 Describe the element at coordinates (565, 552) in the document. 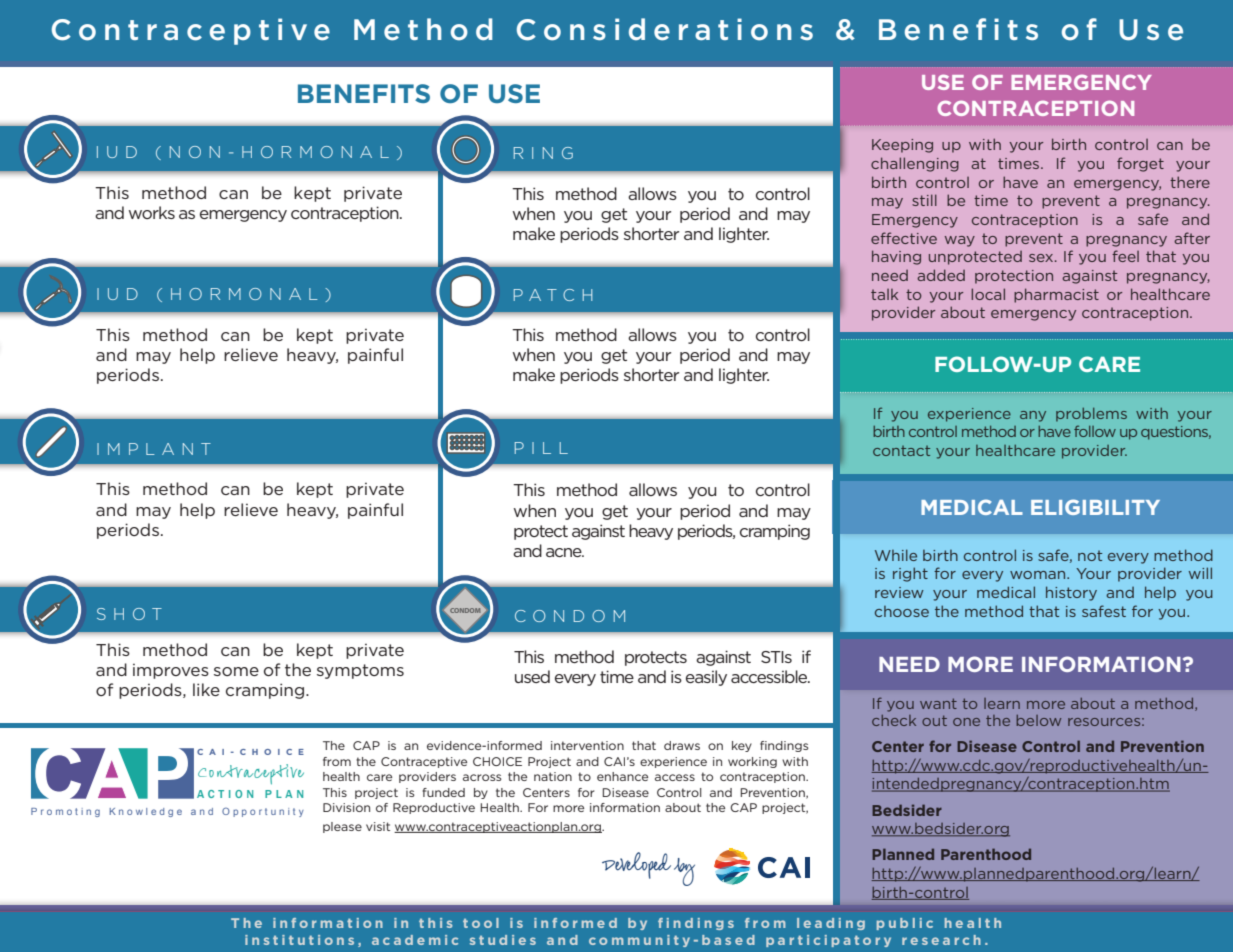

I see `acne` at that location.
